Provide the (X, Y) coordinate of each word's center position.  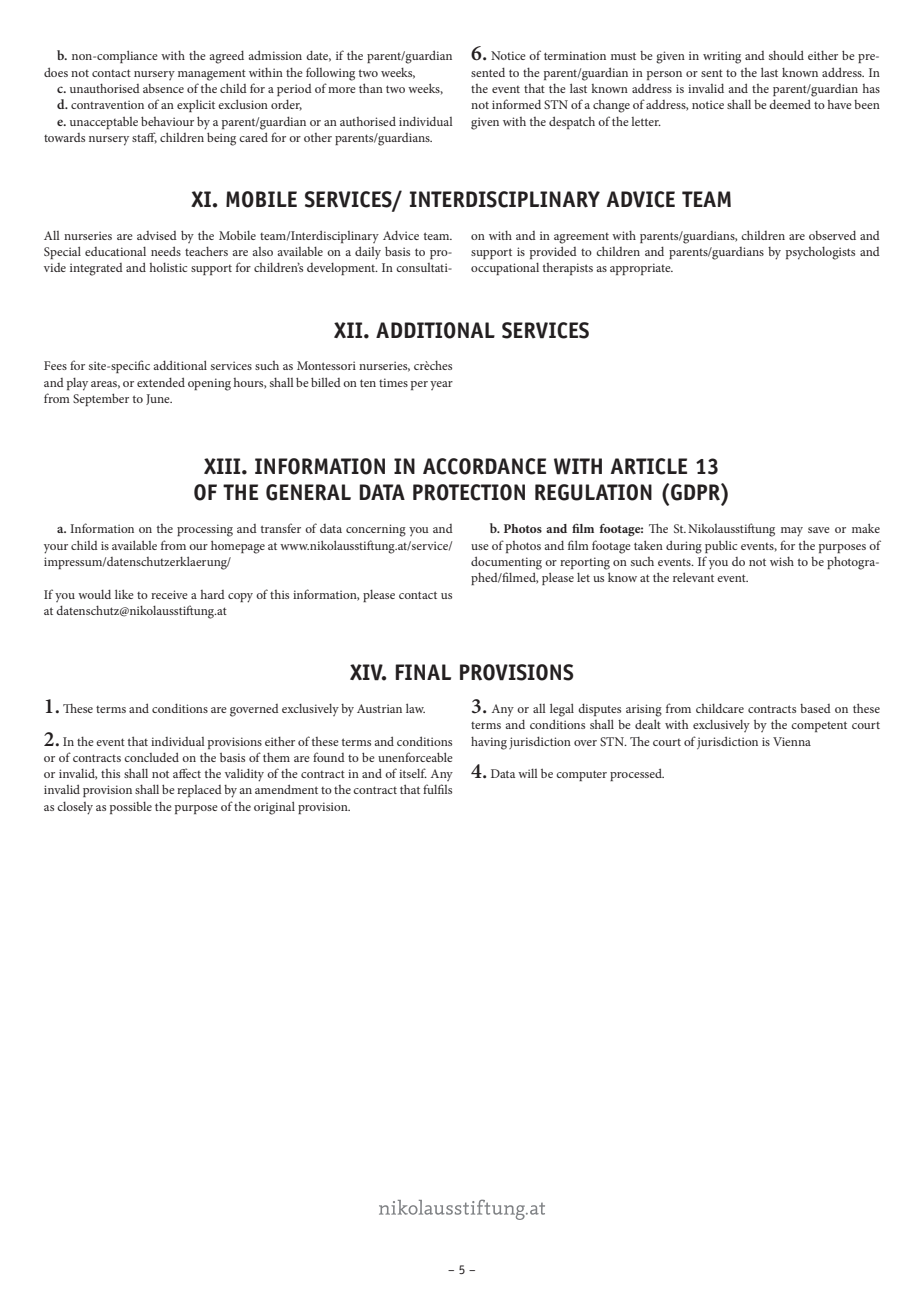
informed (516, 104)
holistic (168, 267)
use (480, 547)
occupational (505, 269)
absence (163, 88)
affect (187, 773)
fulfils (437, 789)
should (786, 55)
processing (205, 530)
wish (782, 561)
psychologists (820, 253)
